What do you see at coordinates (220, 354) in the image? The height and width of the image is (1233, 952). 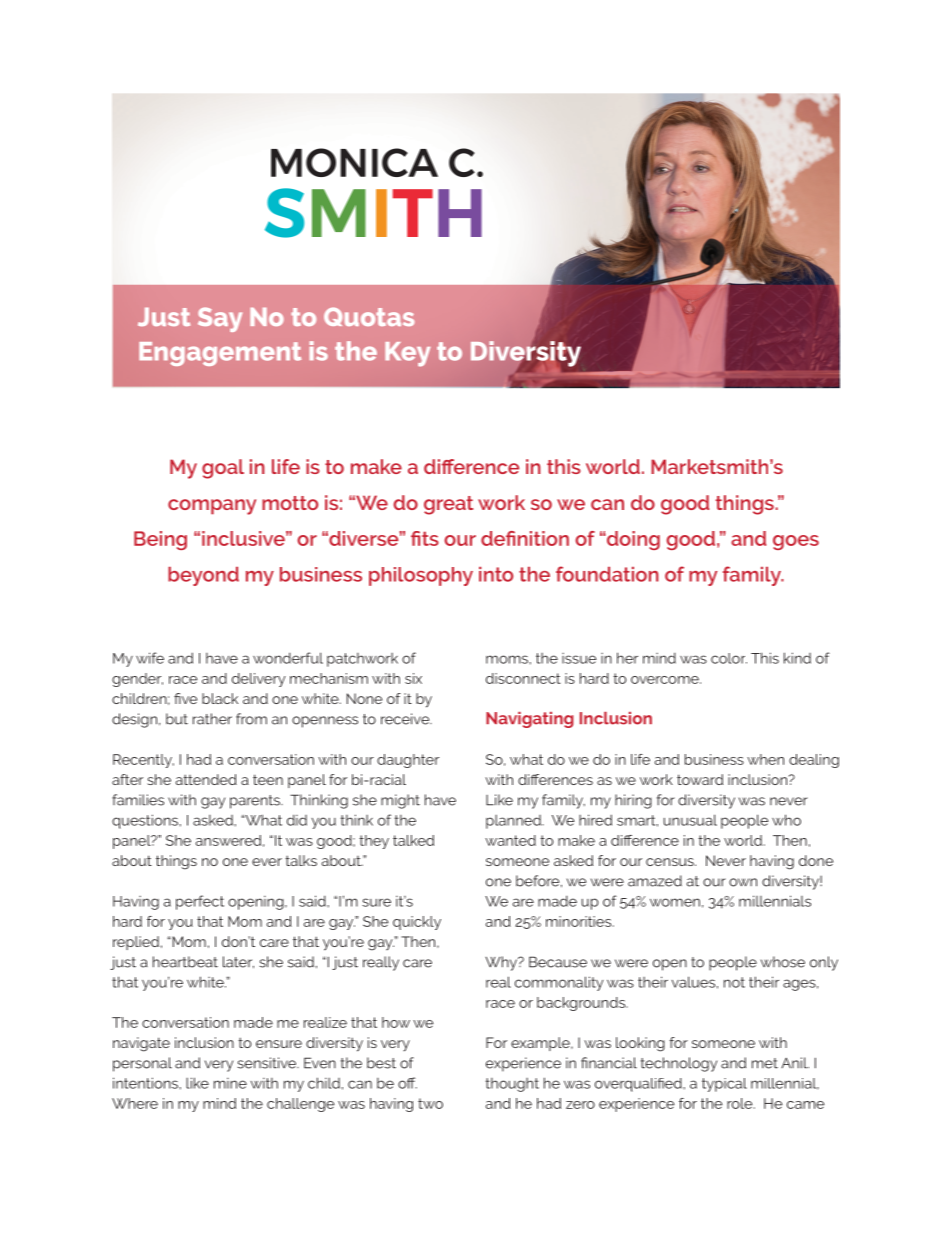 I see `Engagement` at bounding box center [220, 354].
